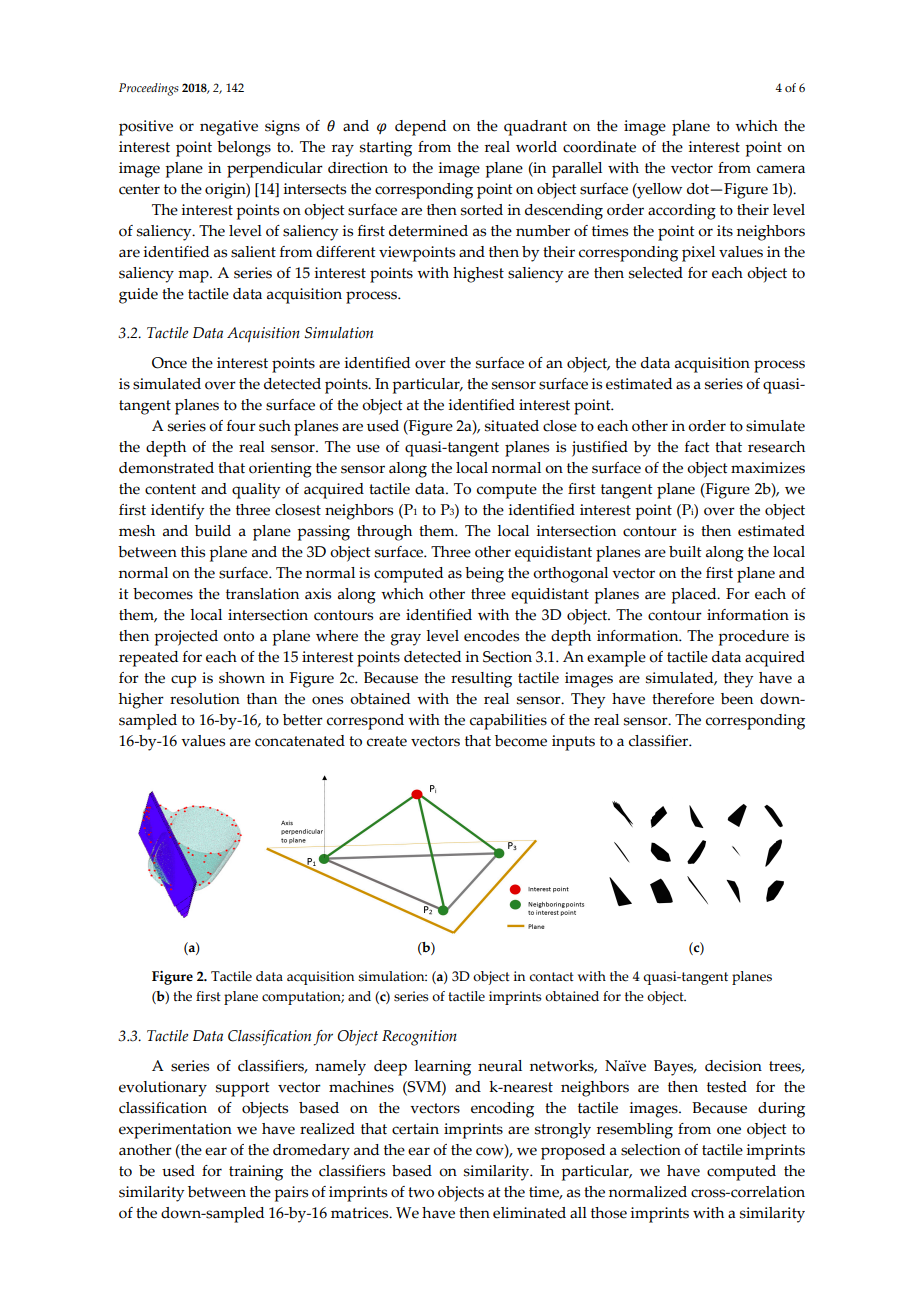 The width and height of the document is (924, 1308). Describe the element at coordinates (491, 636) in the document. I see `encodes` at that location.
